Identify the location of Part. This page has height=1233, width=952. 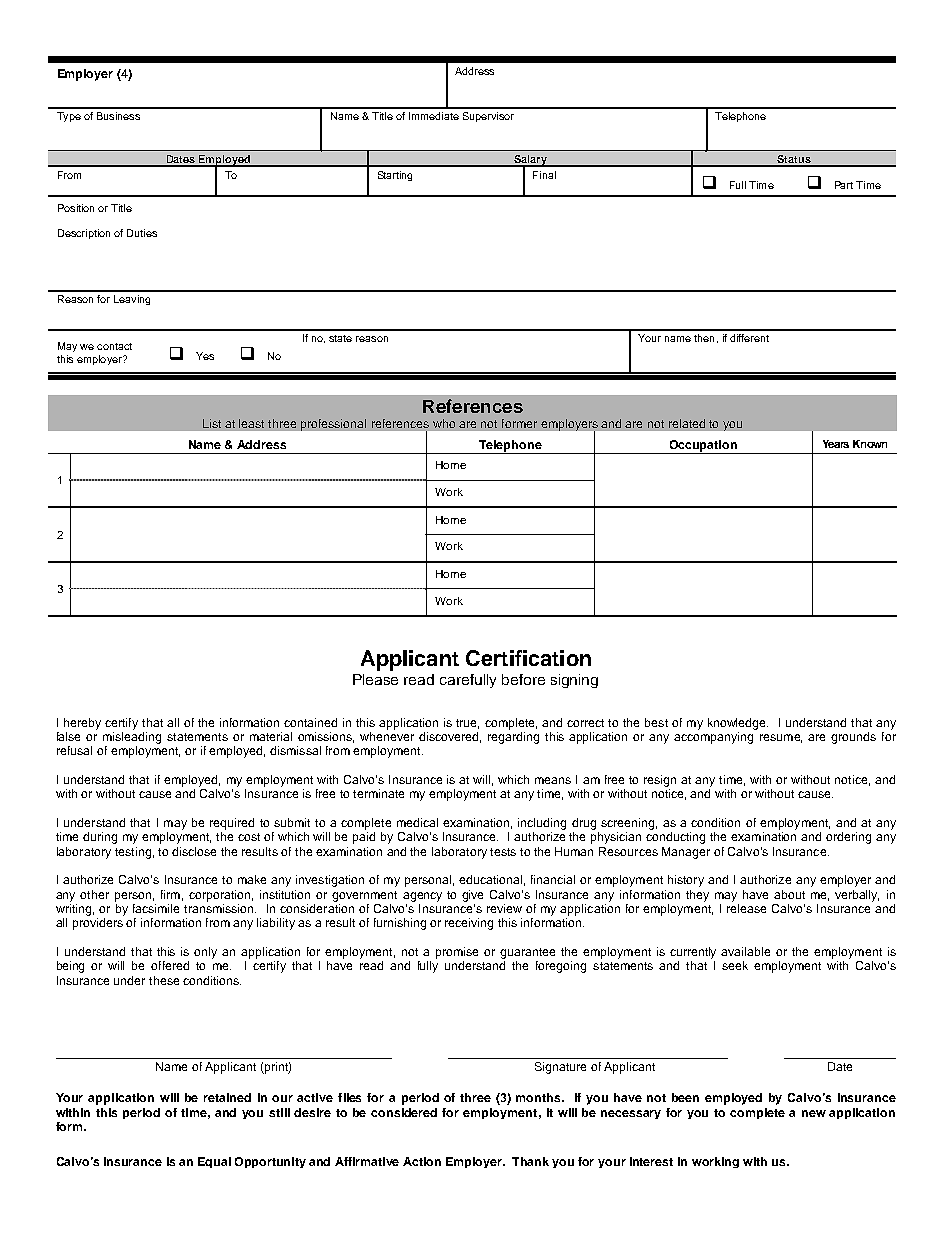
(844, 185).
